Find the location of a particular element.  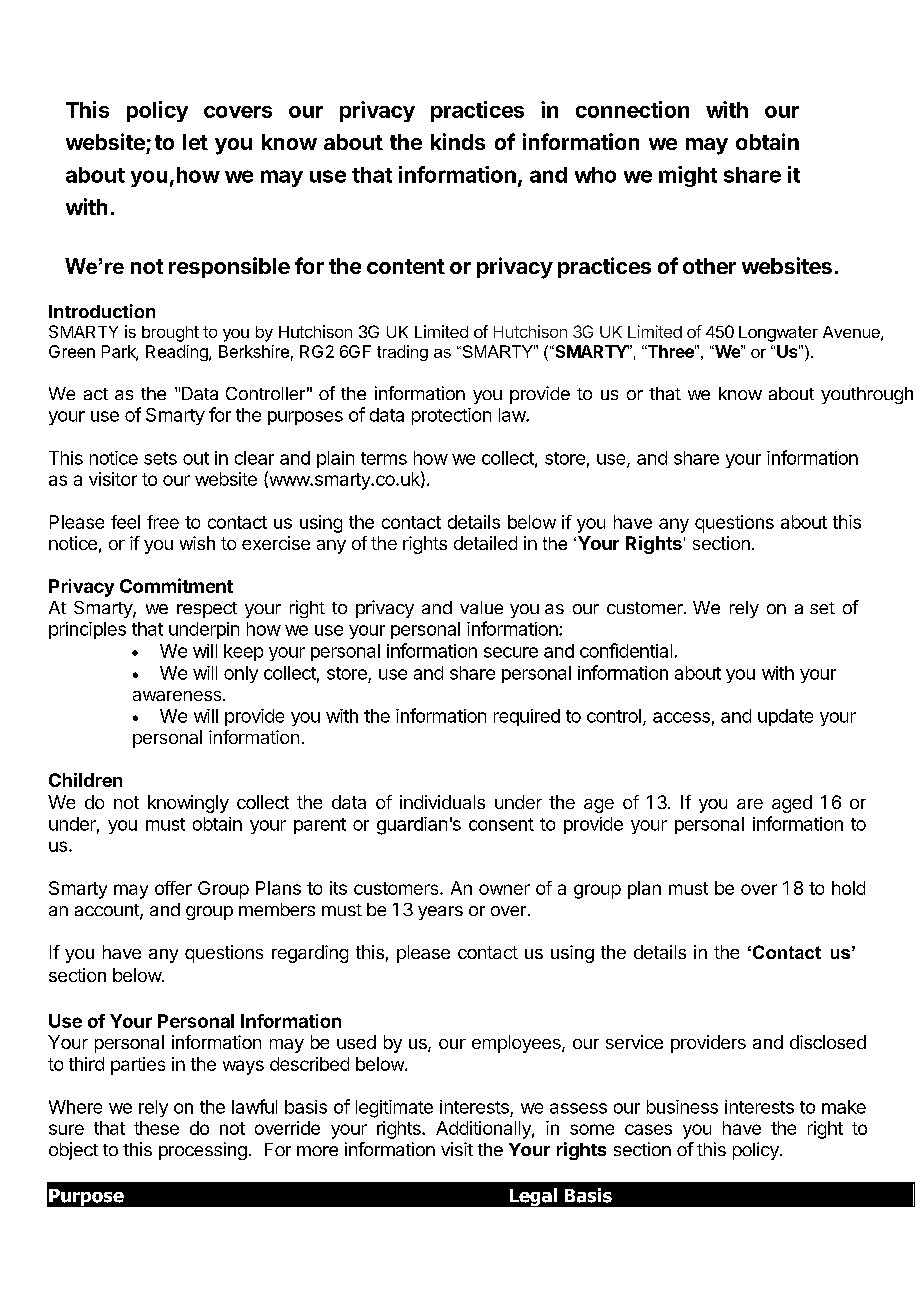

these is located at coordinates (156, 1128).
